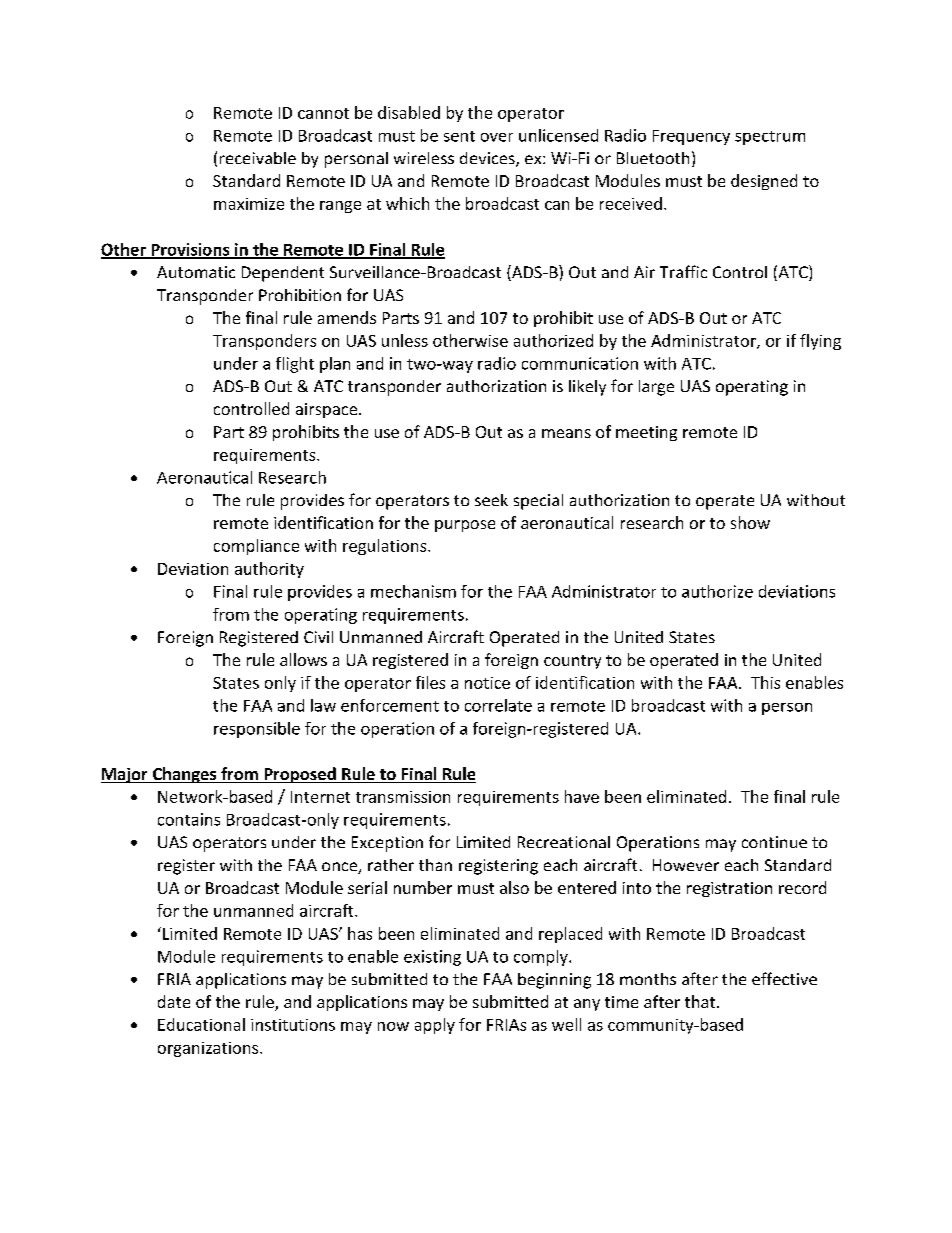 The width and height of the screenshot is (952, 1233). What do you see at coordinates (405, 340) in the screenshot?
I see `unless` at bounding box center [405, 340].
